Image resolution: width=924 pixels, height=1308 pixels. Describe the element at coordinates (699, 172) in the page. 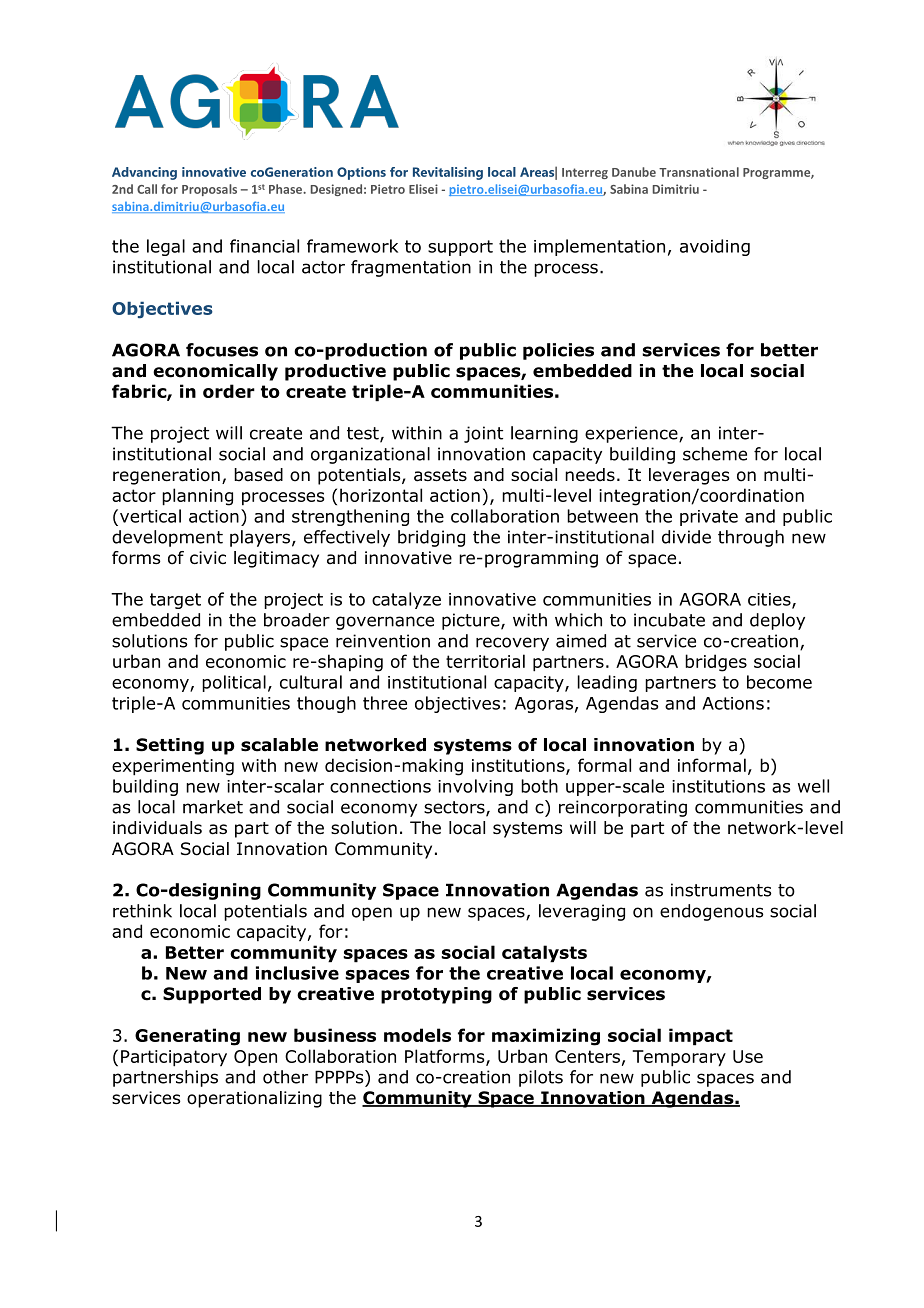

I see `Transnational` at that location.
